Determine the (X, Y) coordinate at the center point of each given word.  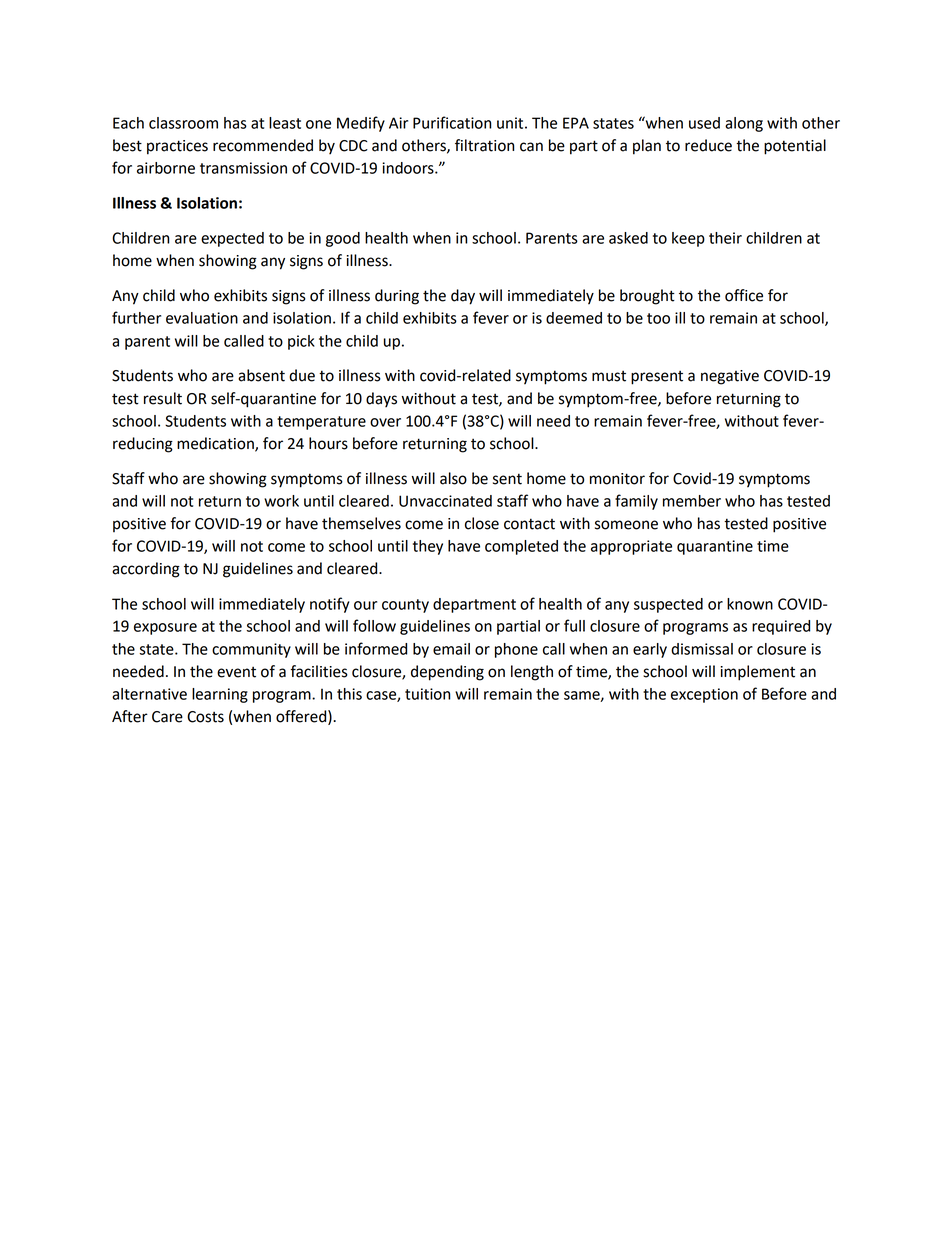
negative (730, 377)
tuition (427, 694)
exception (704, 695)
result (163, 398)
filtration (484, 145)
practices (177, 147)
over (385, 422)
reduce (708, 145)
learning (220, 695)
